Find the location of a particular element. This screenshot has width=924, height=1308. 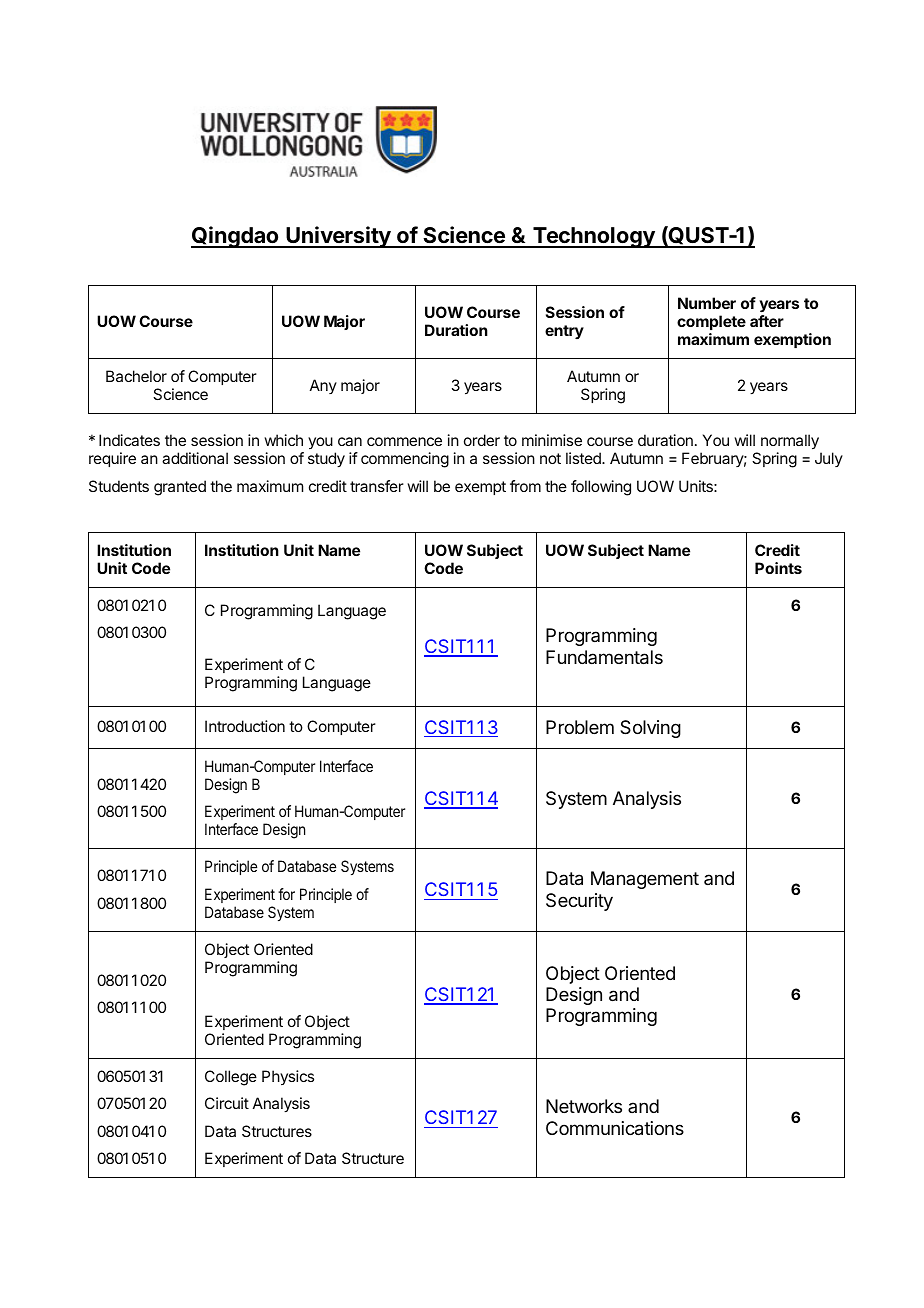

Circuit is located at coordinates (227, 1103).
